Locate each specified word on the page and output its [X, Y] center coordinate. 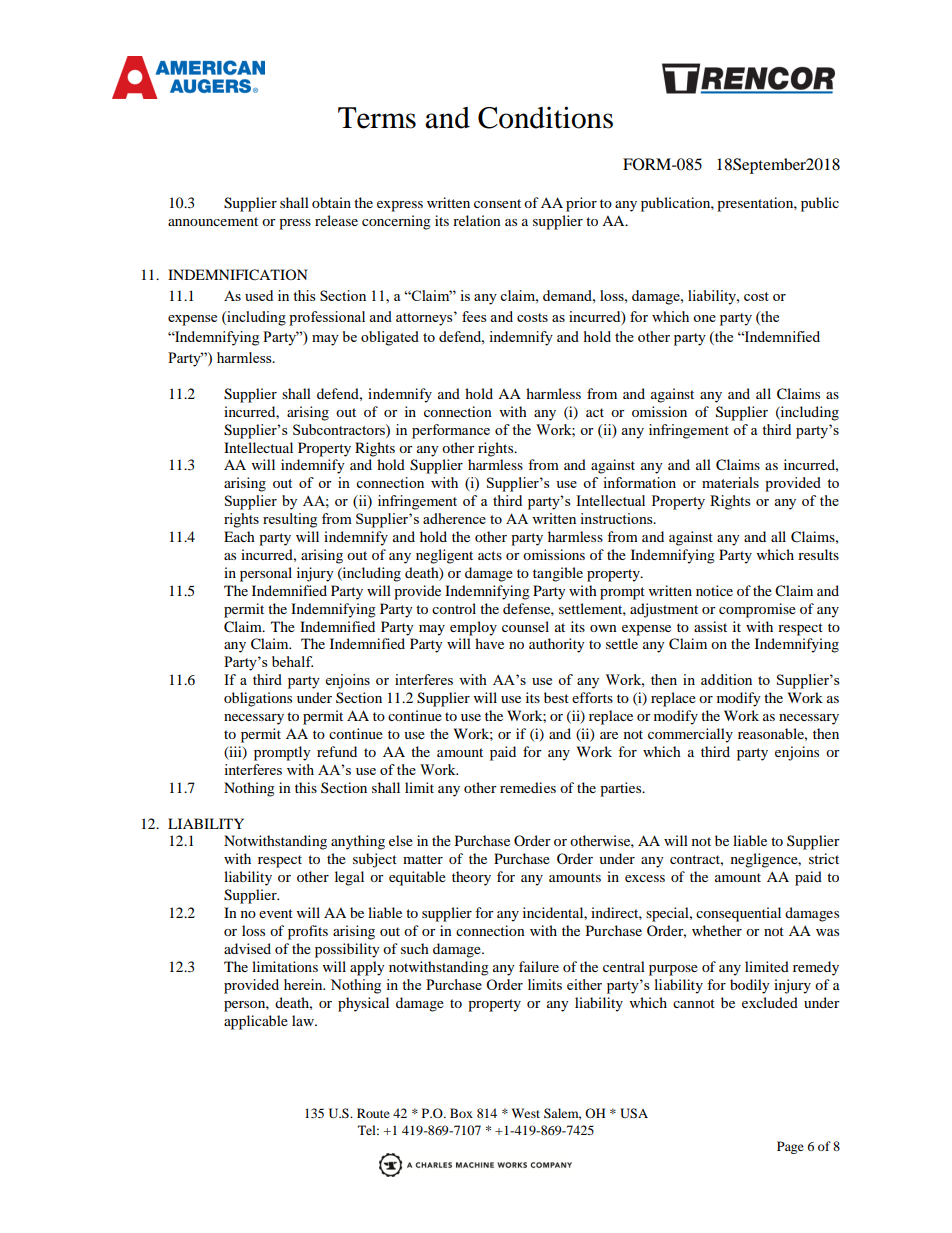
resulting [290, 520]
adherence [454, 518]
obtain [331, 202]
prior [581, 204]
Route [373, 1113]
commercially [690, 735]
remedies [528, 787]
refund [337, 751]
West [525, 1113]
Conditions [545, 117]
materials [730, 482]
